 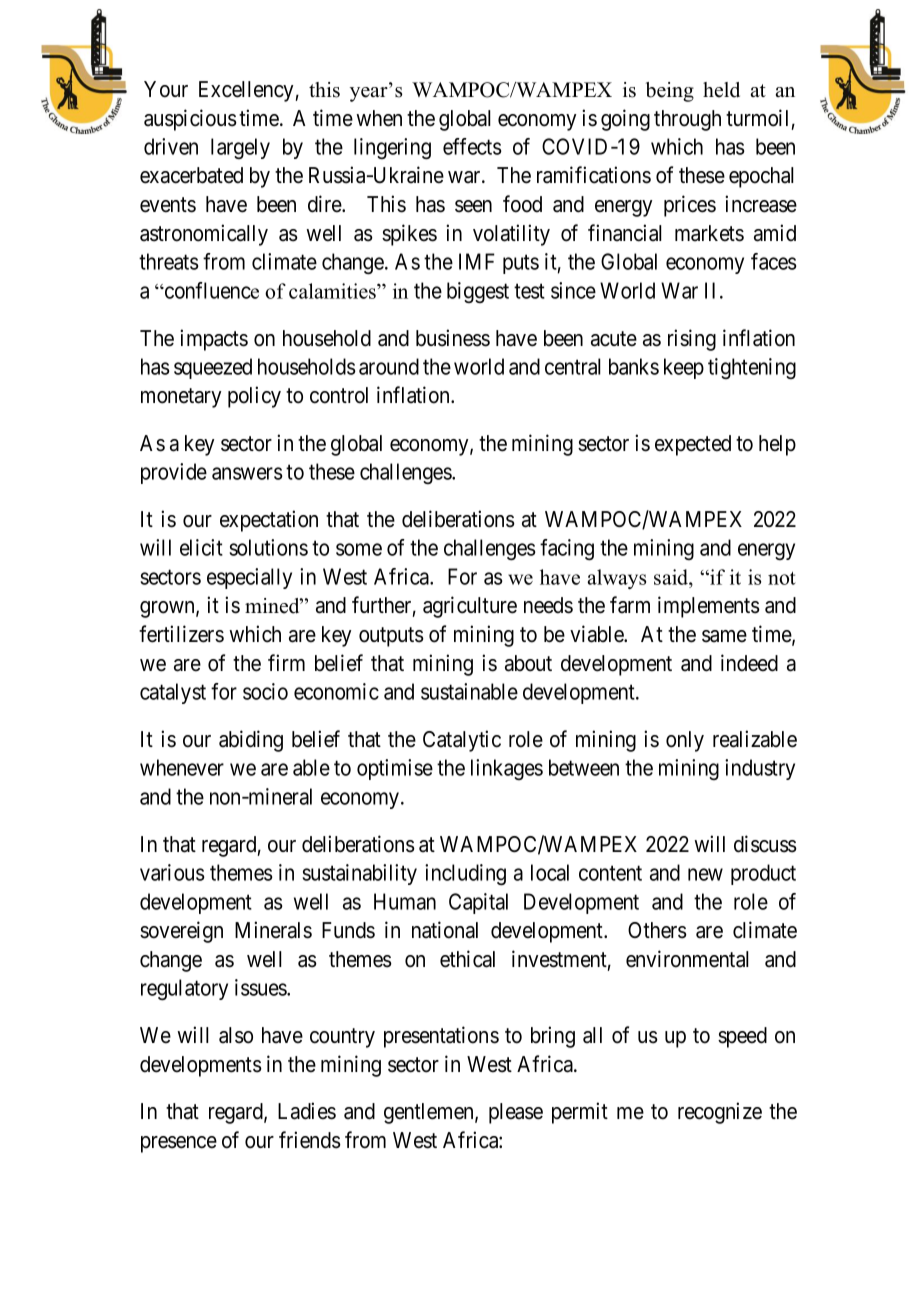 I want to click on linkages, so click(x=507, y=769).
